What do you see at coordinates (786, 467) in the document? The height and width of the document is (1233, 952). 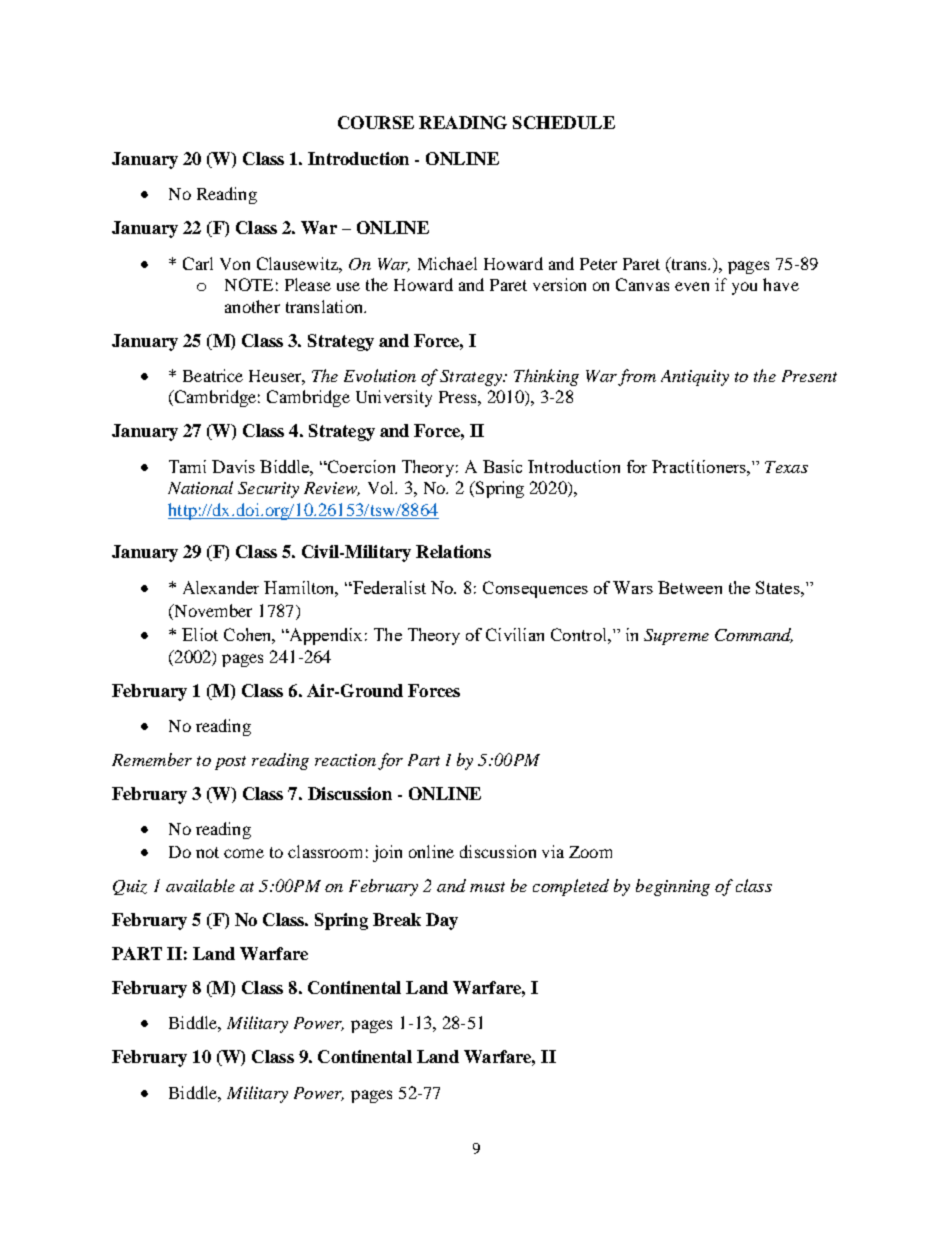 I see `Texas` at bounding box center [786, 467].
